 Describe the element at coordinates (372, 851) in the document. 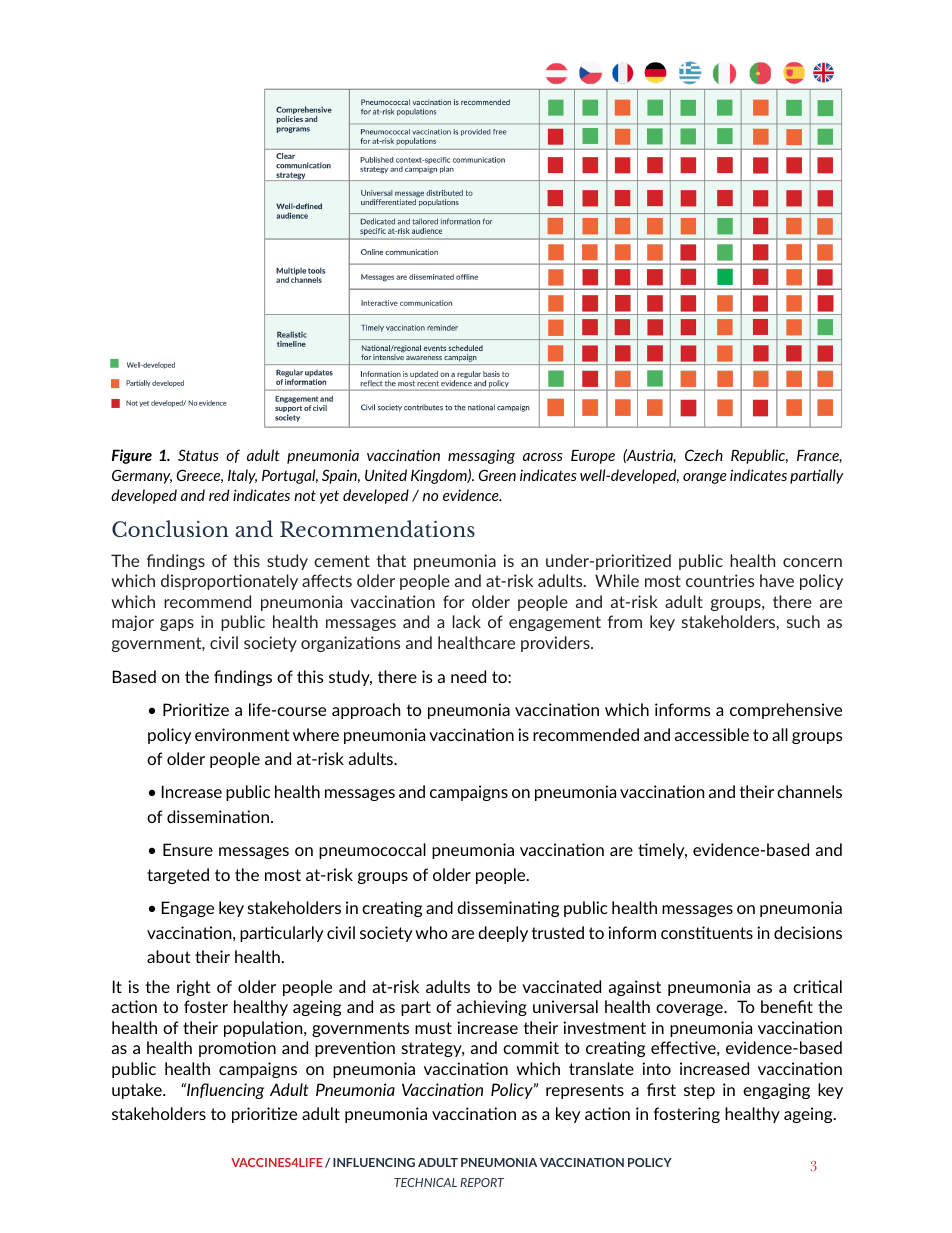

I see `pneumococcal` at that location.
